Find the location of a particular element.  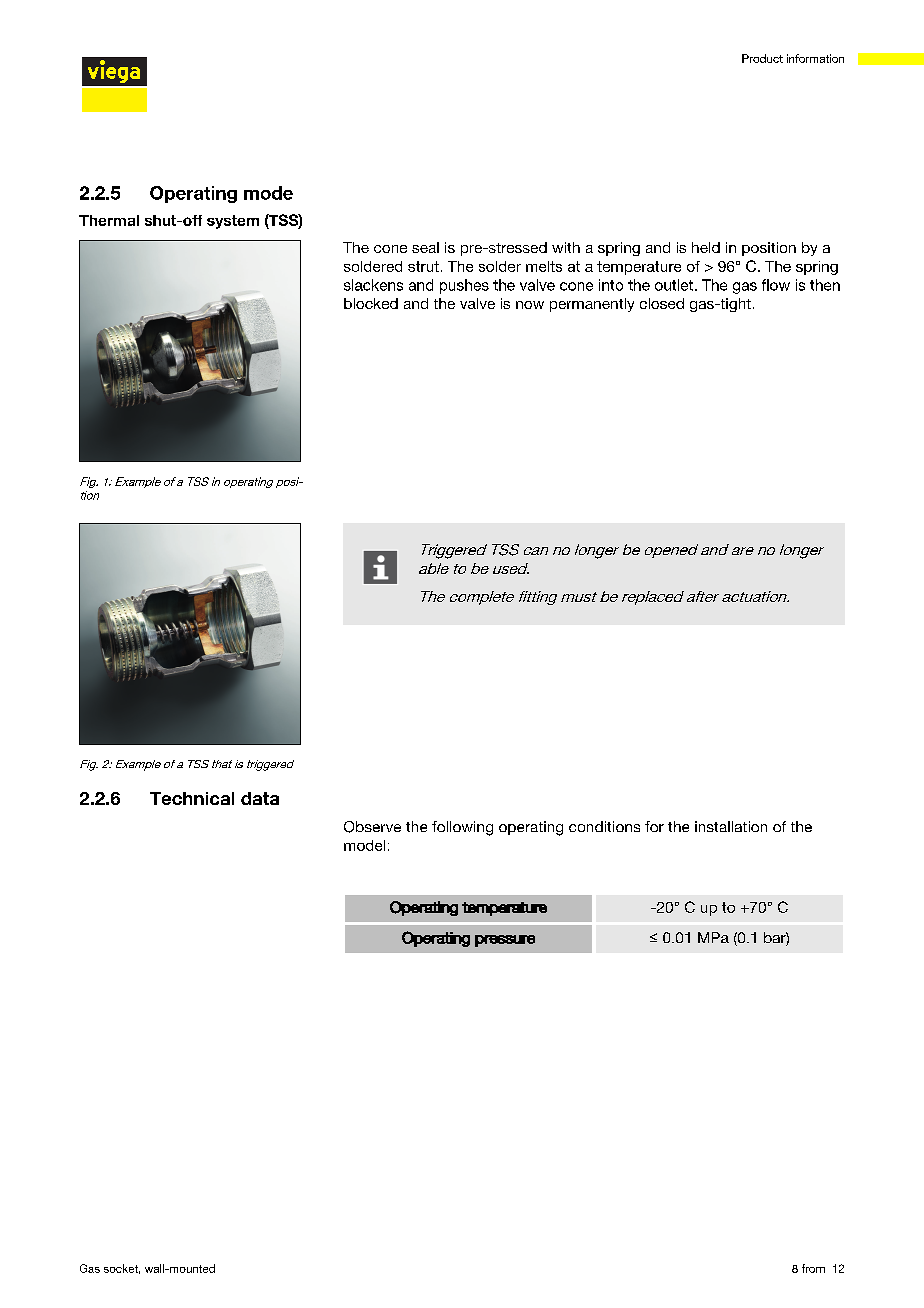

Technical is located at coordinates (192, 798).
